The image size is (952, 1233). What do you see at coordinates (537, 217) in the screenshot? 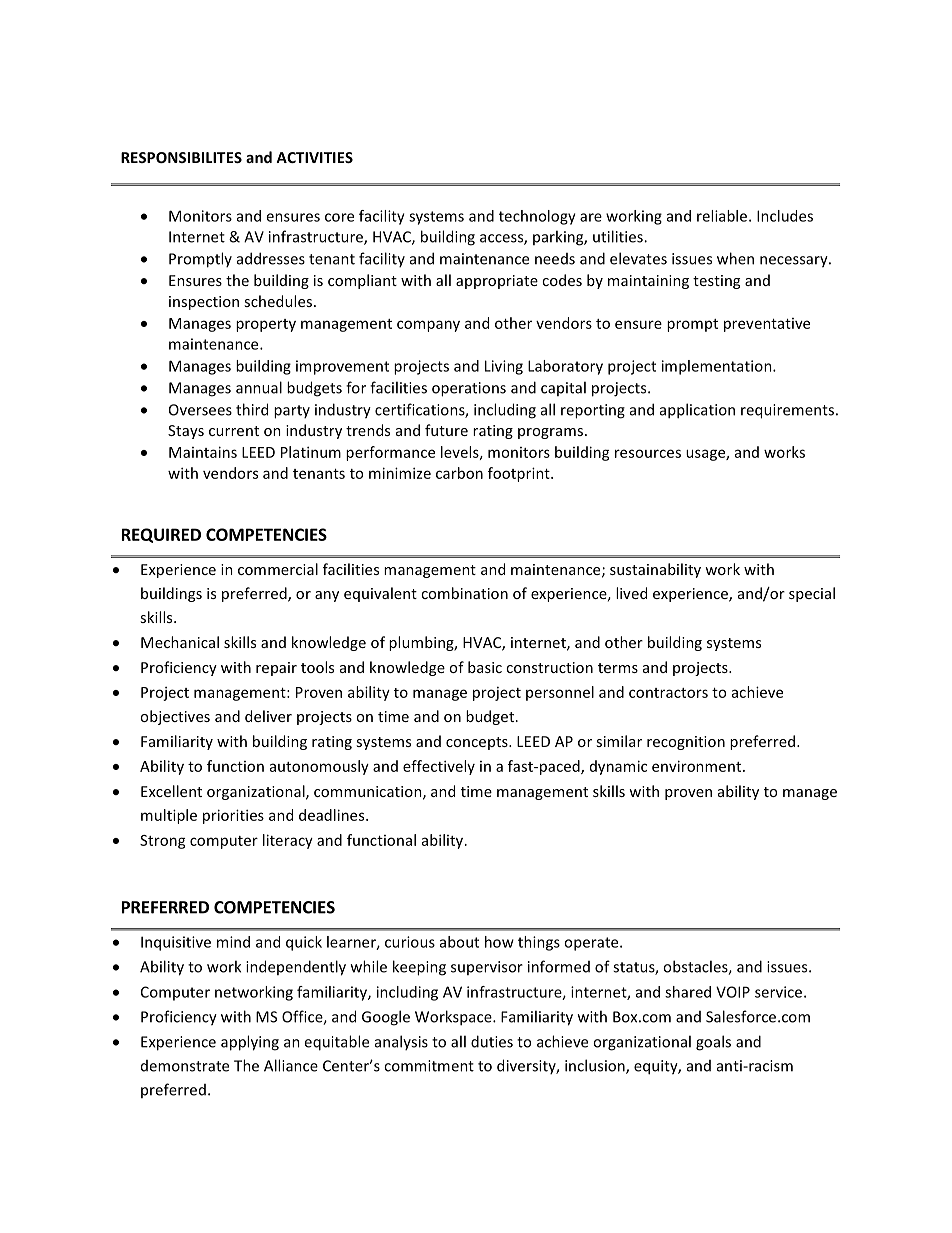
I see `technology` at bounding box center [537, 217].
